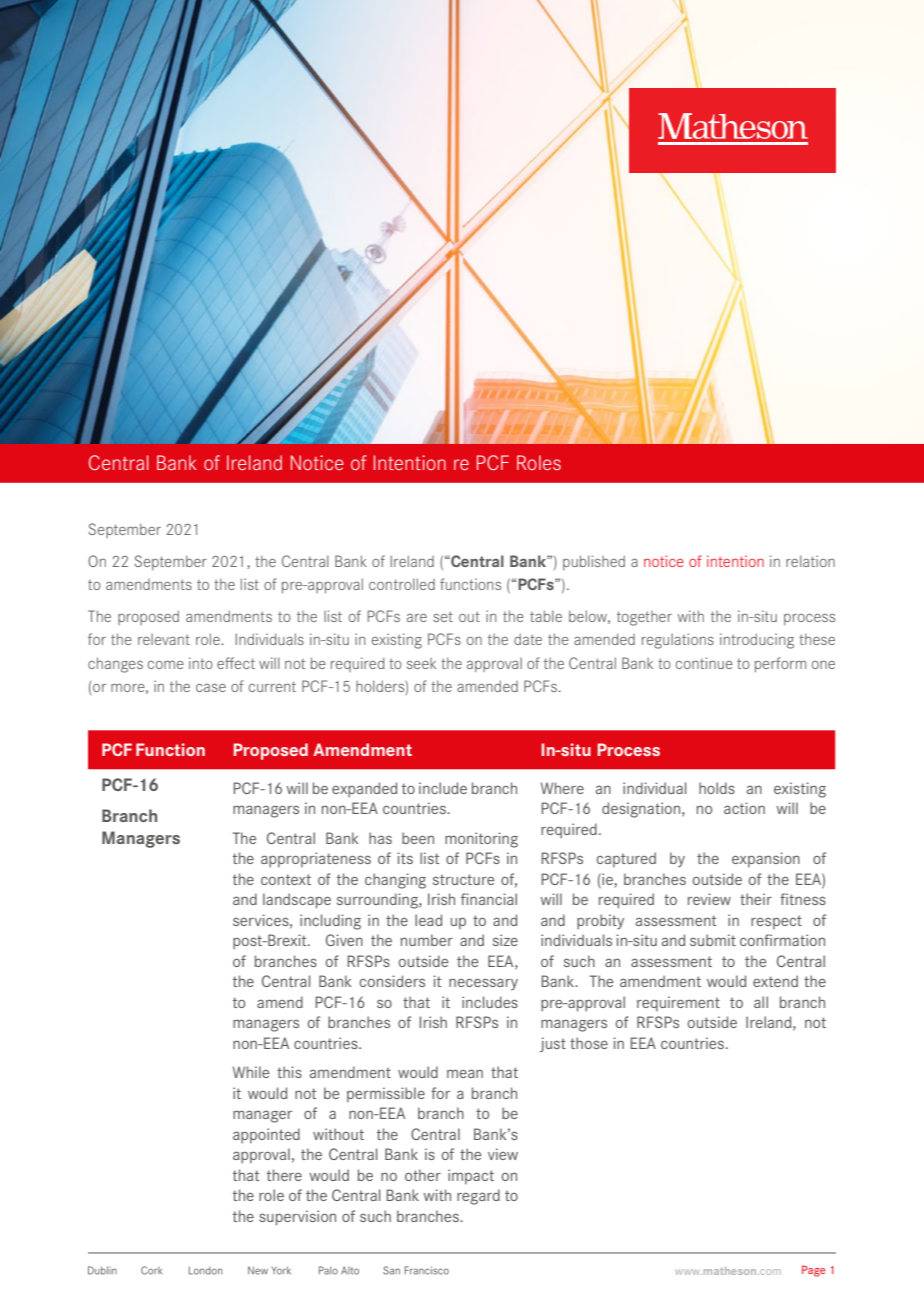  What do you see at coordinates (402, 584) in the screenshot?
I see `controlled` at bounding box center [402, 584].
